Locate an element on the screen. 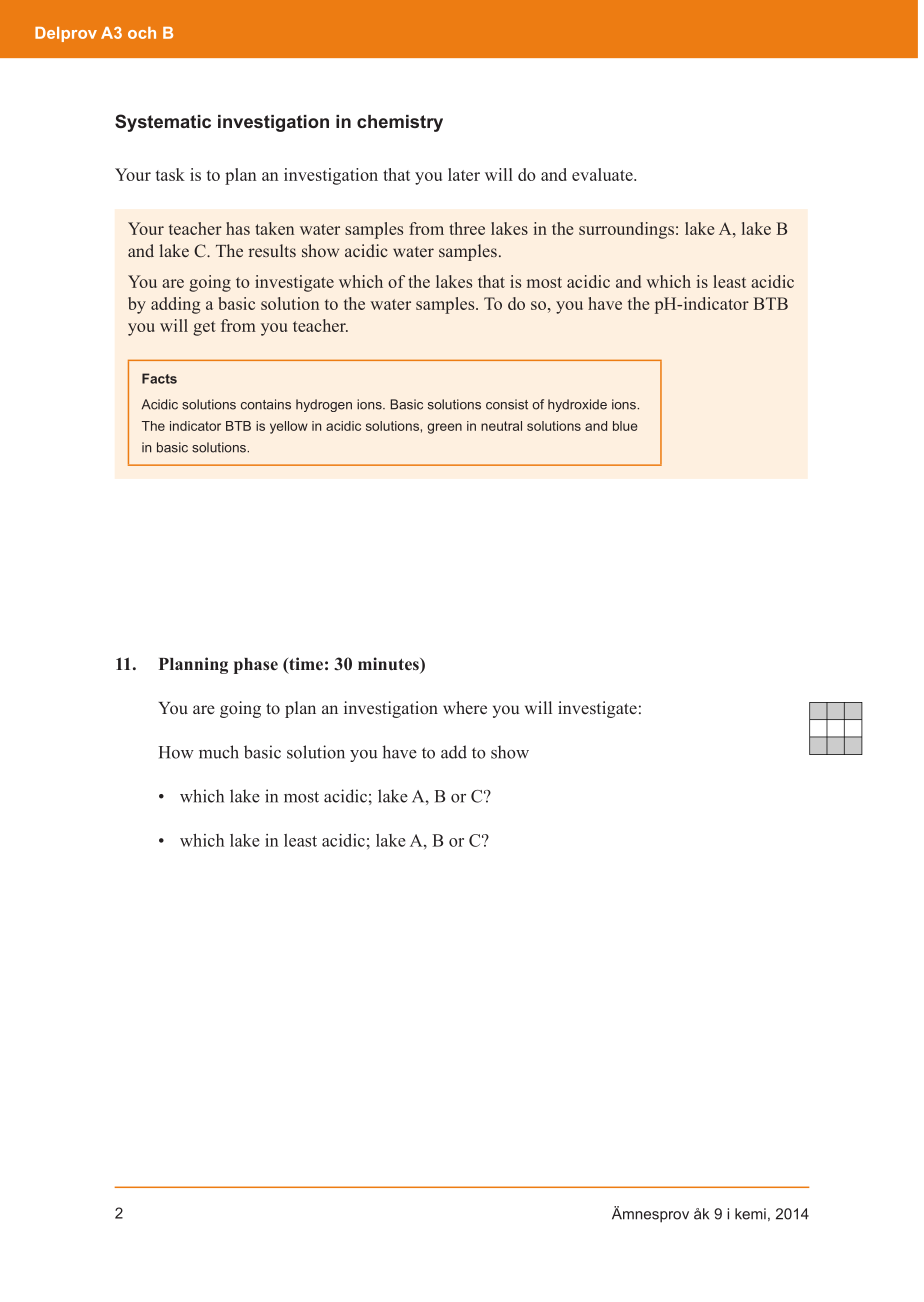 This screenshot has height=1302, width=924. Facts is located at coordinates (159, 378).
